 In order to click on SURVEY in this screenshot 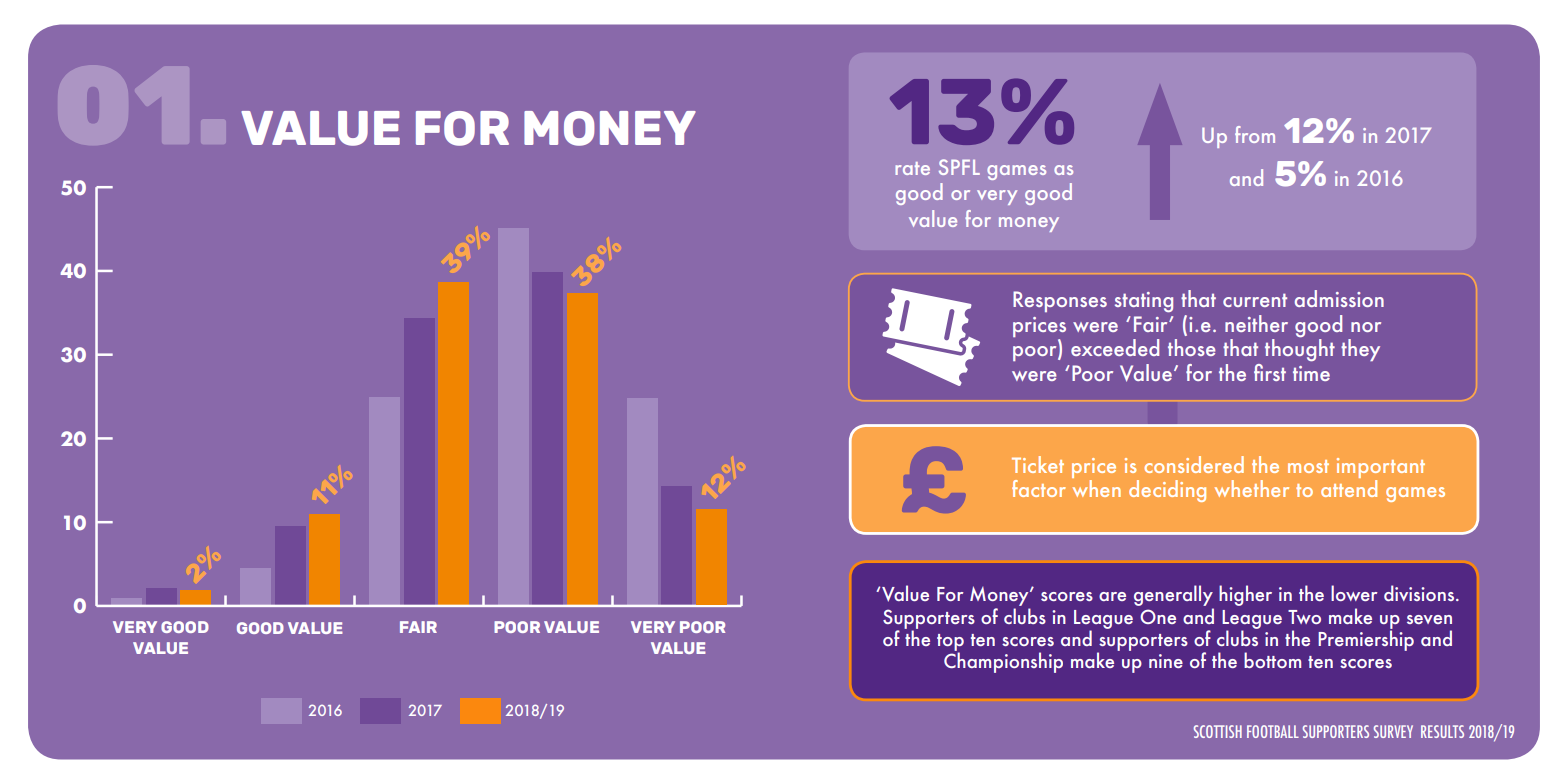, I will do `click(1393, 731)`.
